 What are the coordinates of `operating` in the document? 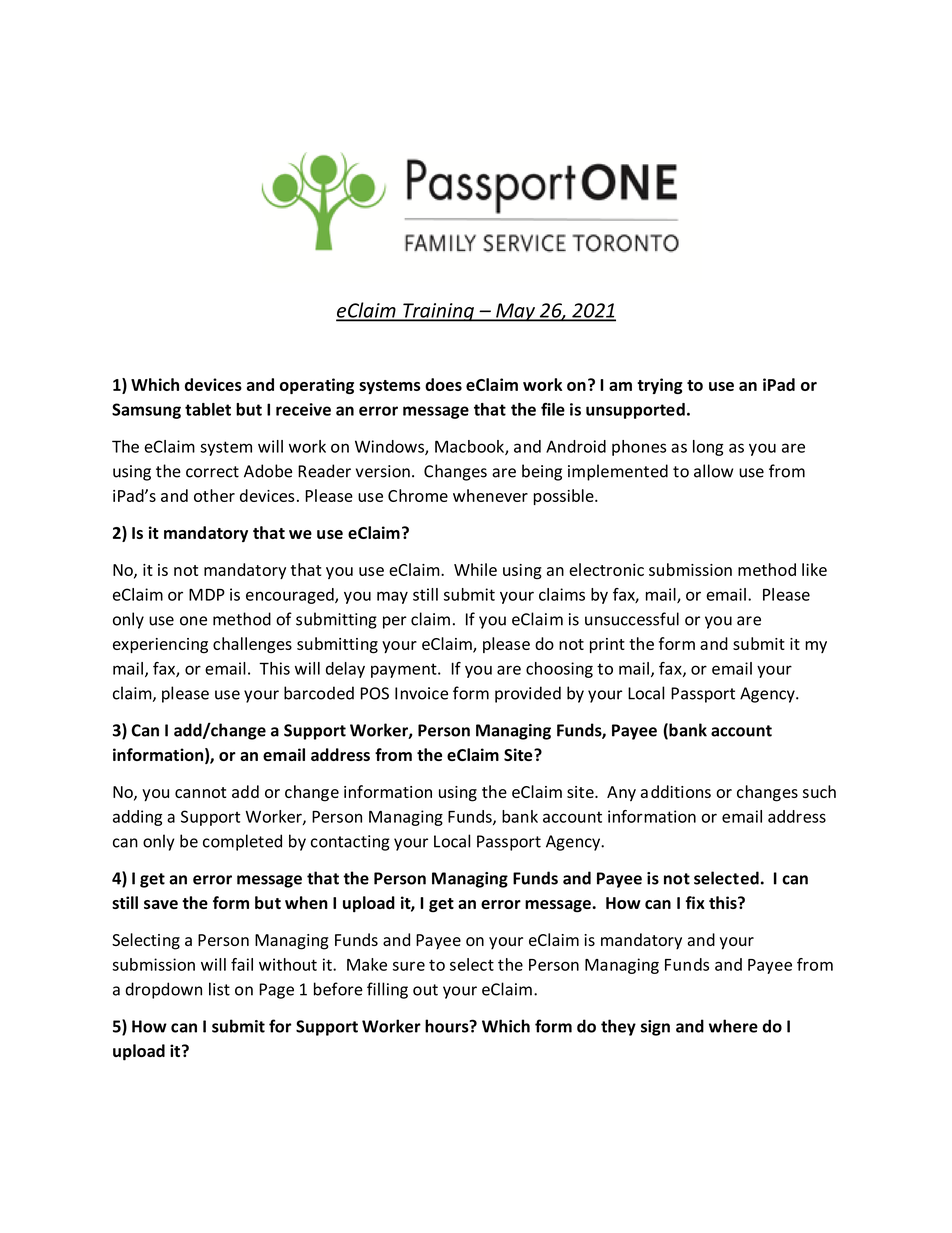 It's located at (317, 386).
